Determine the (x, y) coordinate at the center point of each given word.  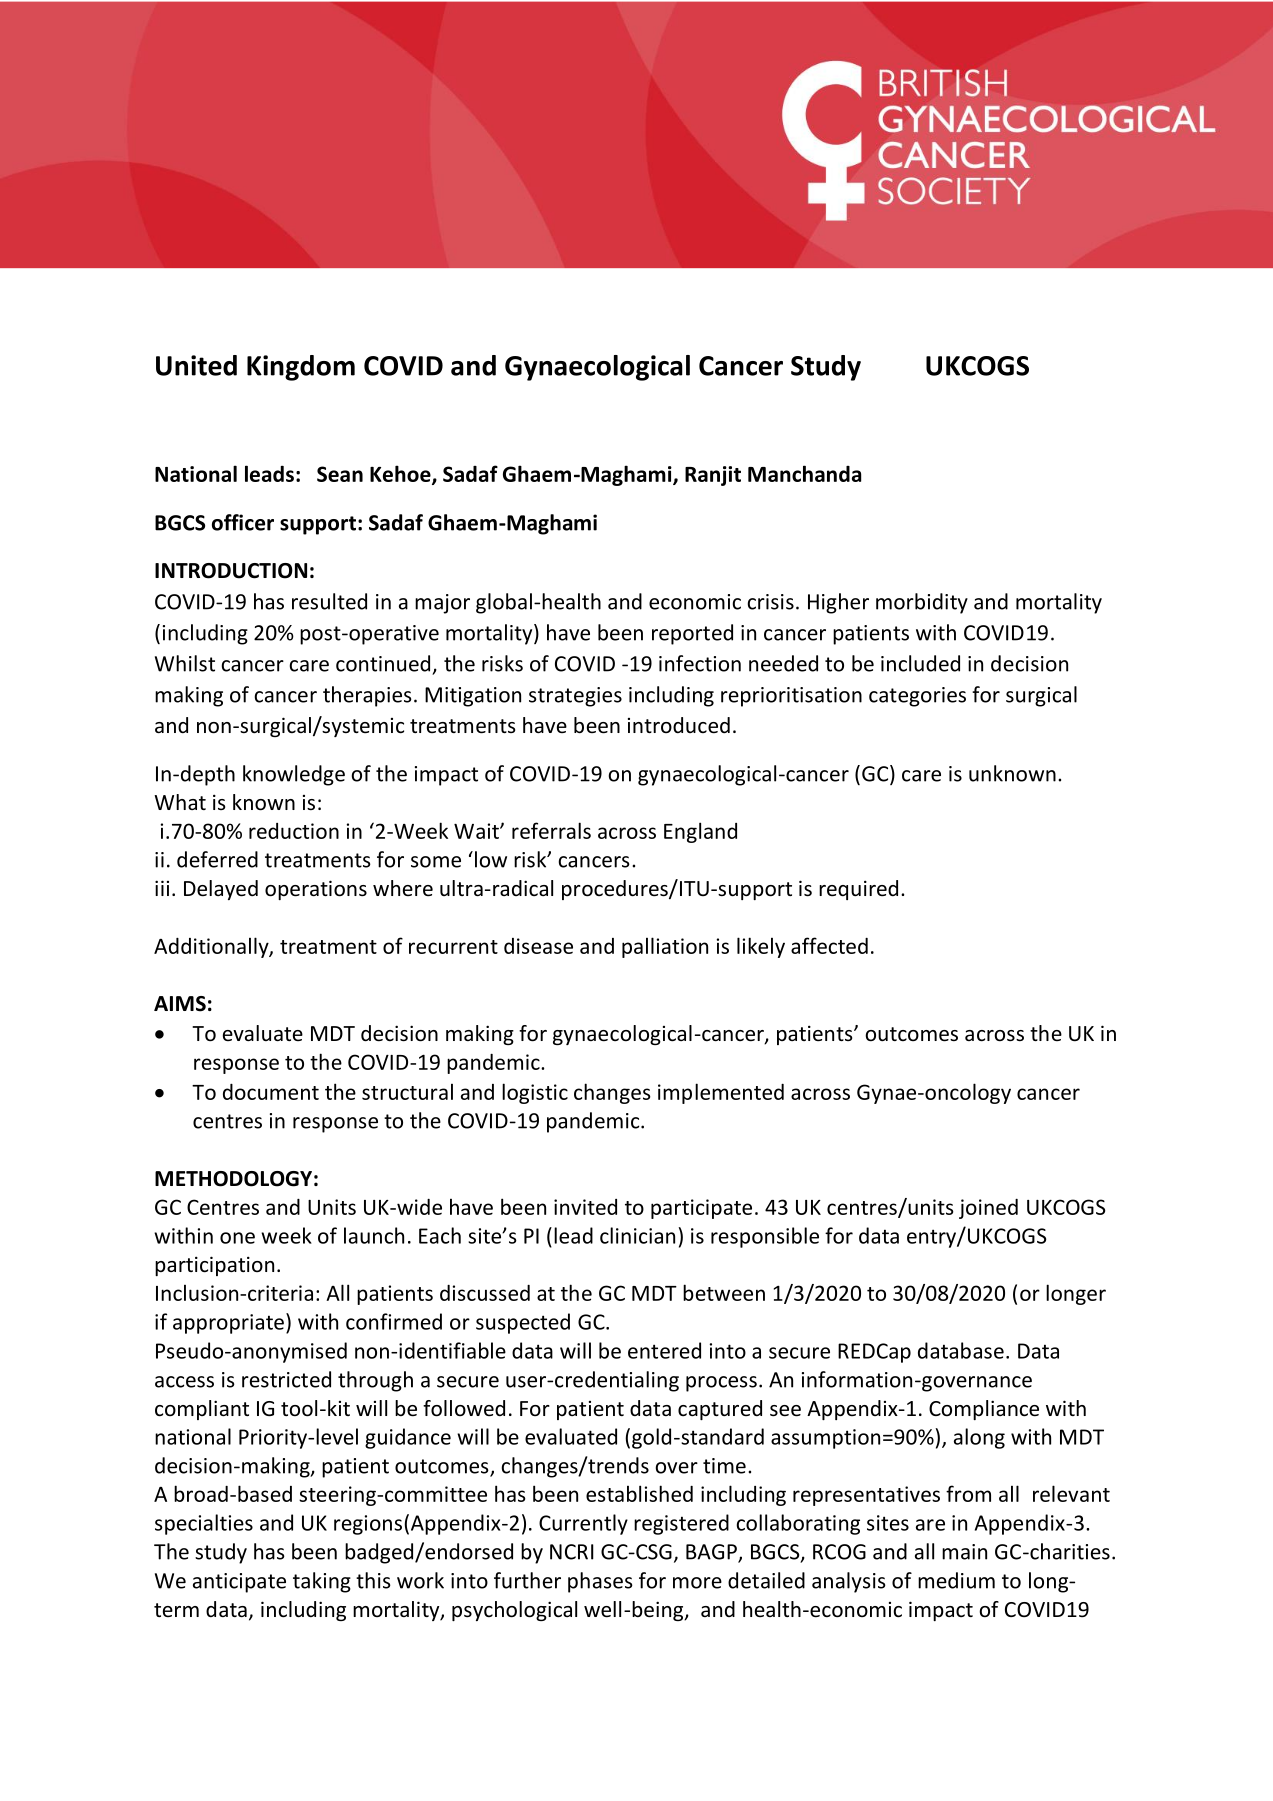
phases (600, 1582)
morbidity (922, 603)
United (196, 365)
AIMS (180, 1004)
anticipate (239, 1583)
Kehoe (401, 475)
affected (829, 945)
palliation (665, 947)
